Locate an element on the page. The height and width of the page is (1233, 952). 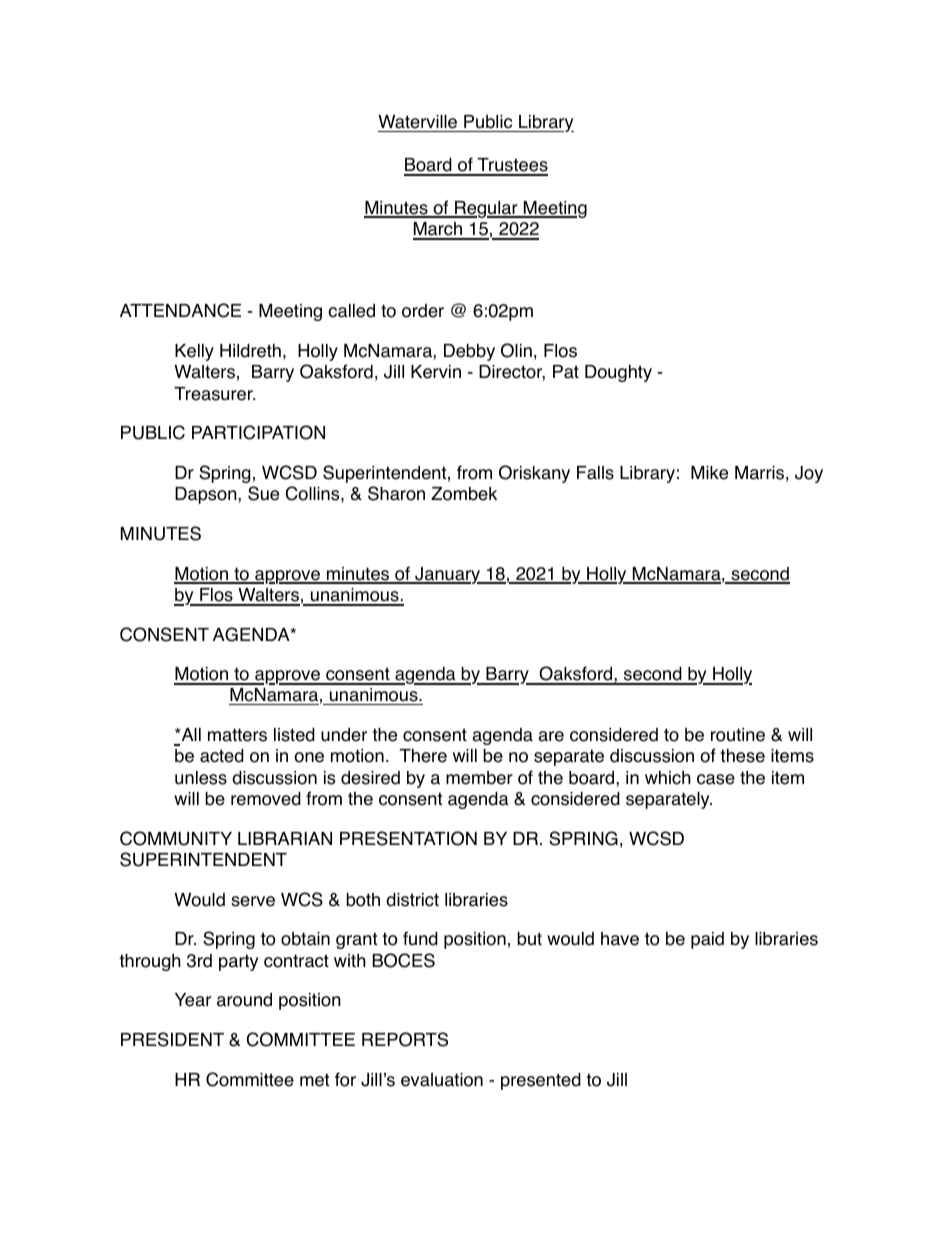
PRESIDENT is located at coordinates (172, 1039).
